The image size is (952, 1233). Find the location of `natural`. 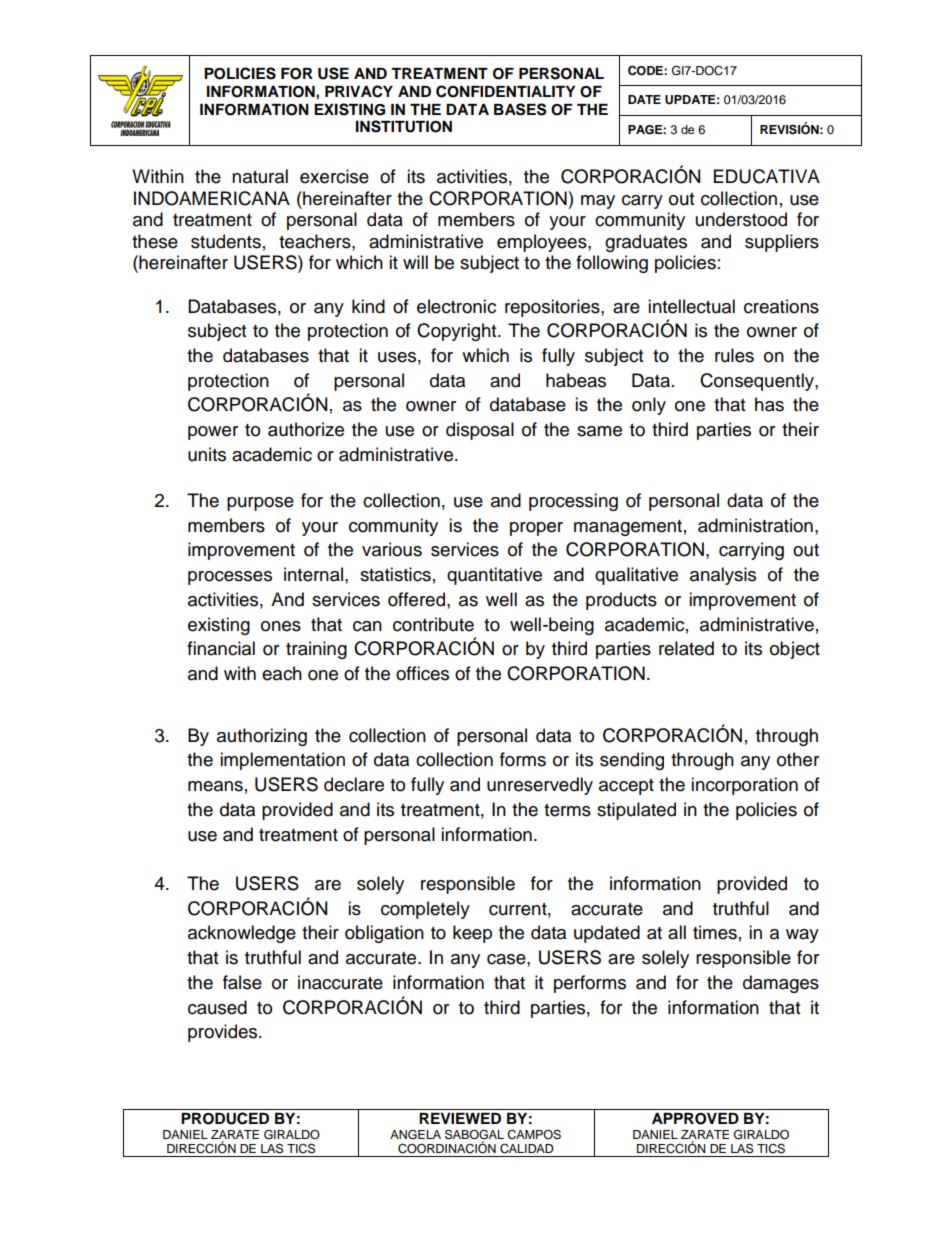

natural is located at coordinates (260, 176).
